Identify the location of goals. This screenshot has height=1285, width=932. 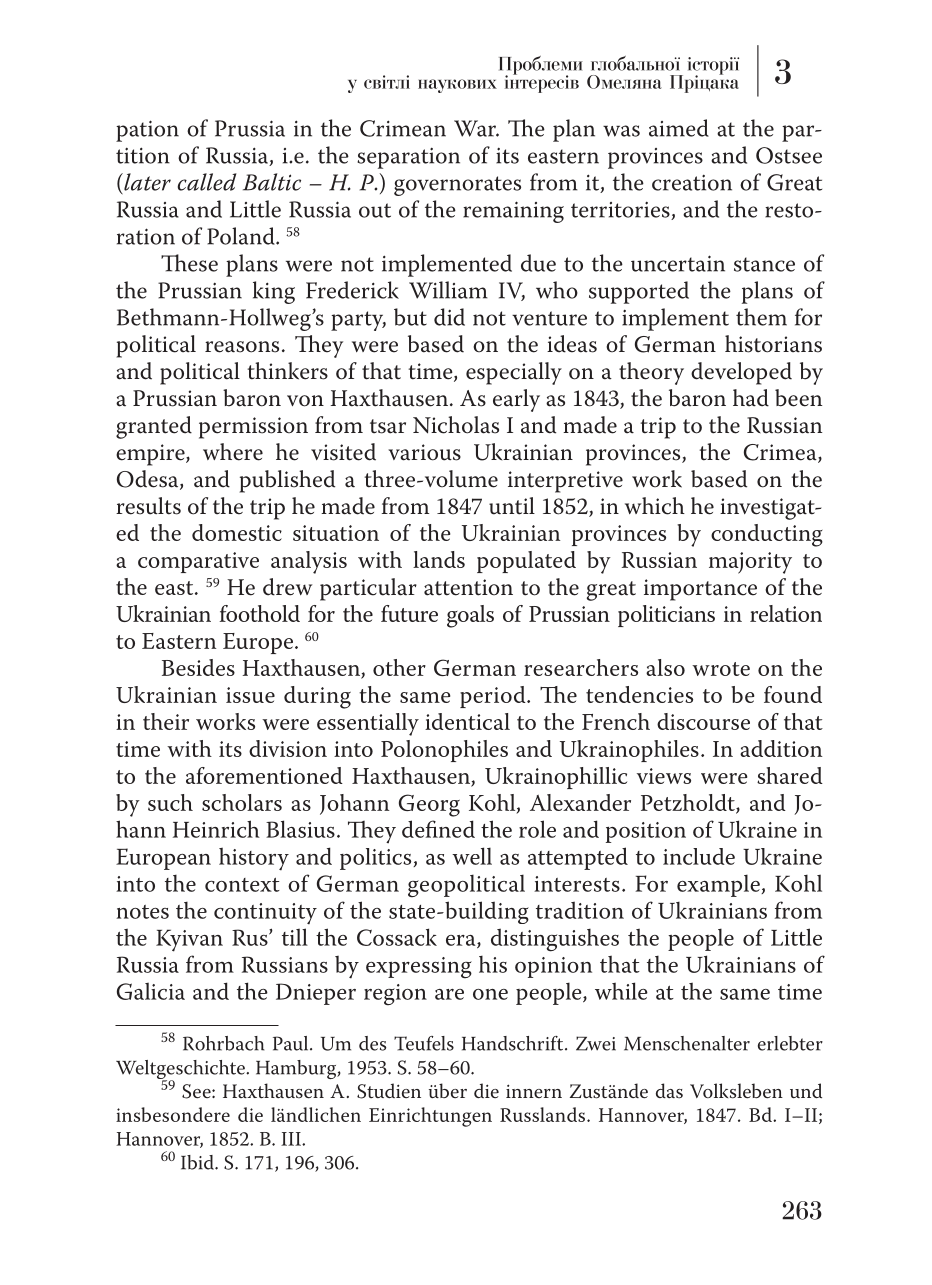
(470, 616).
